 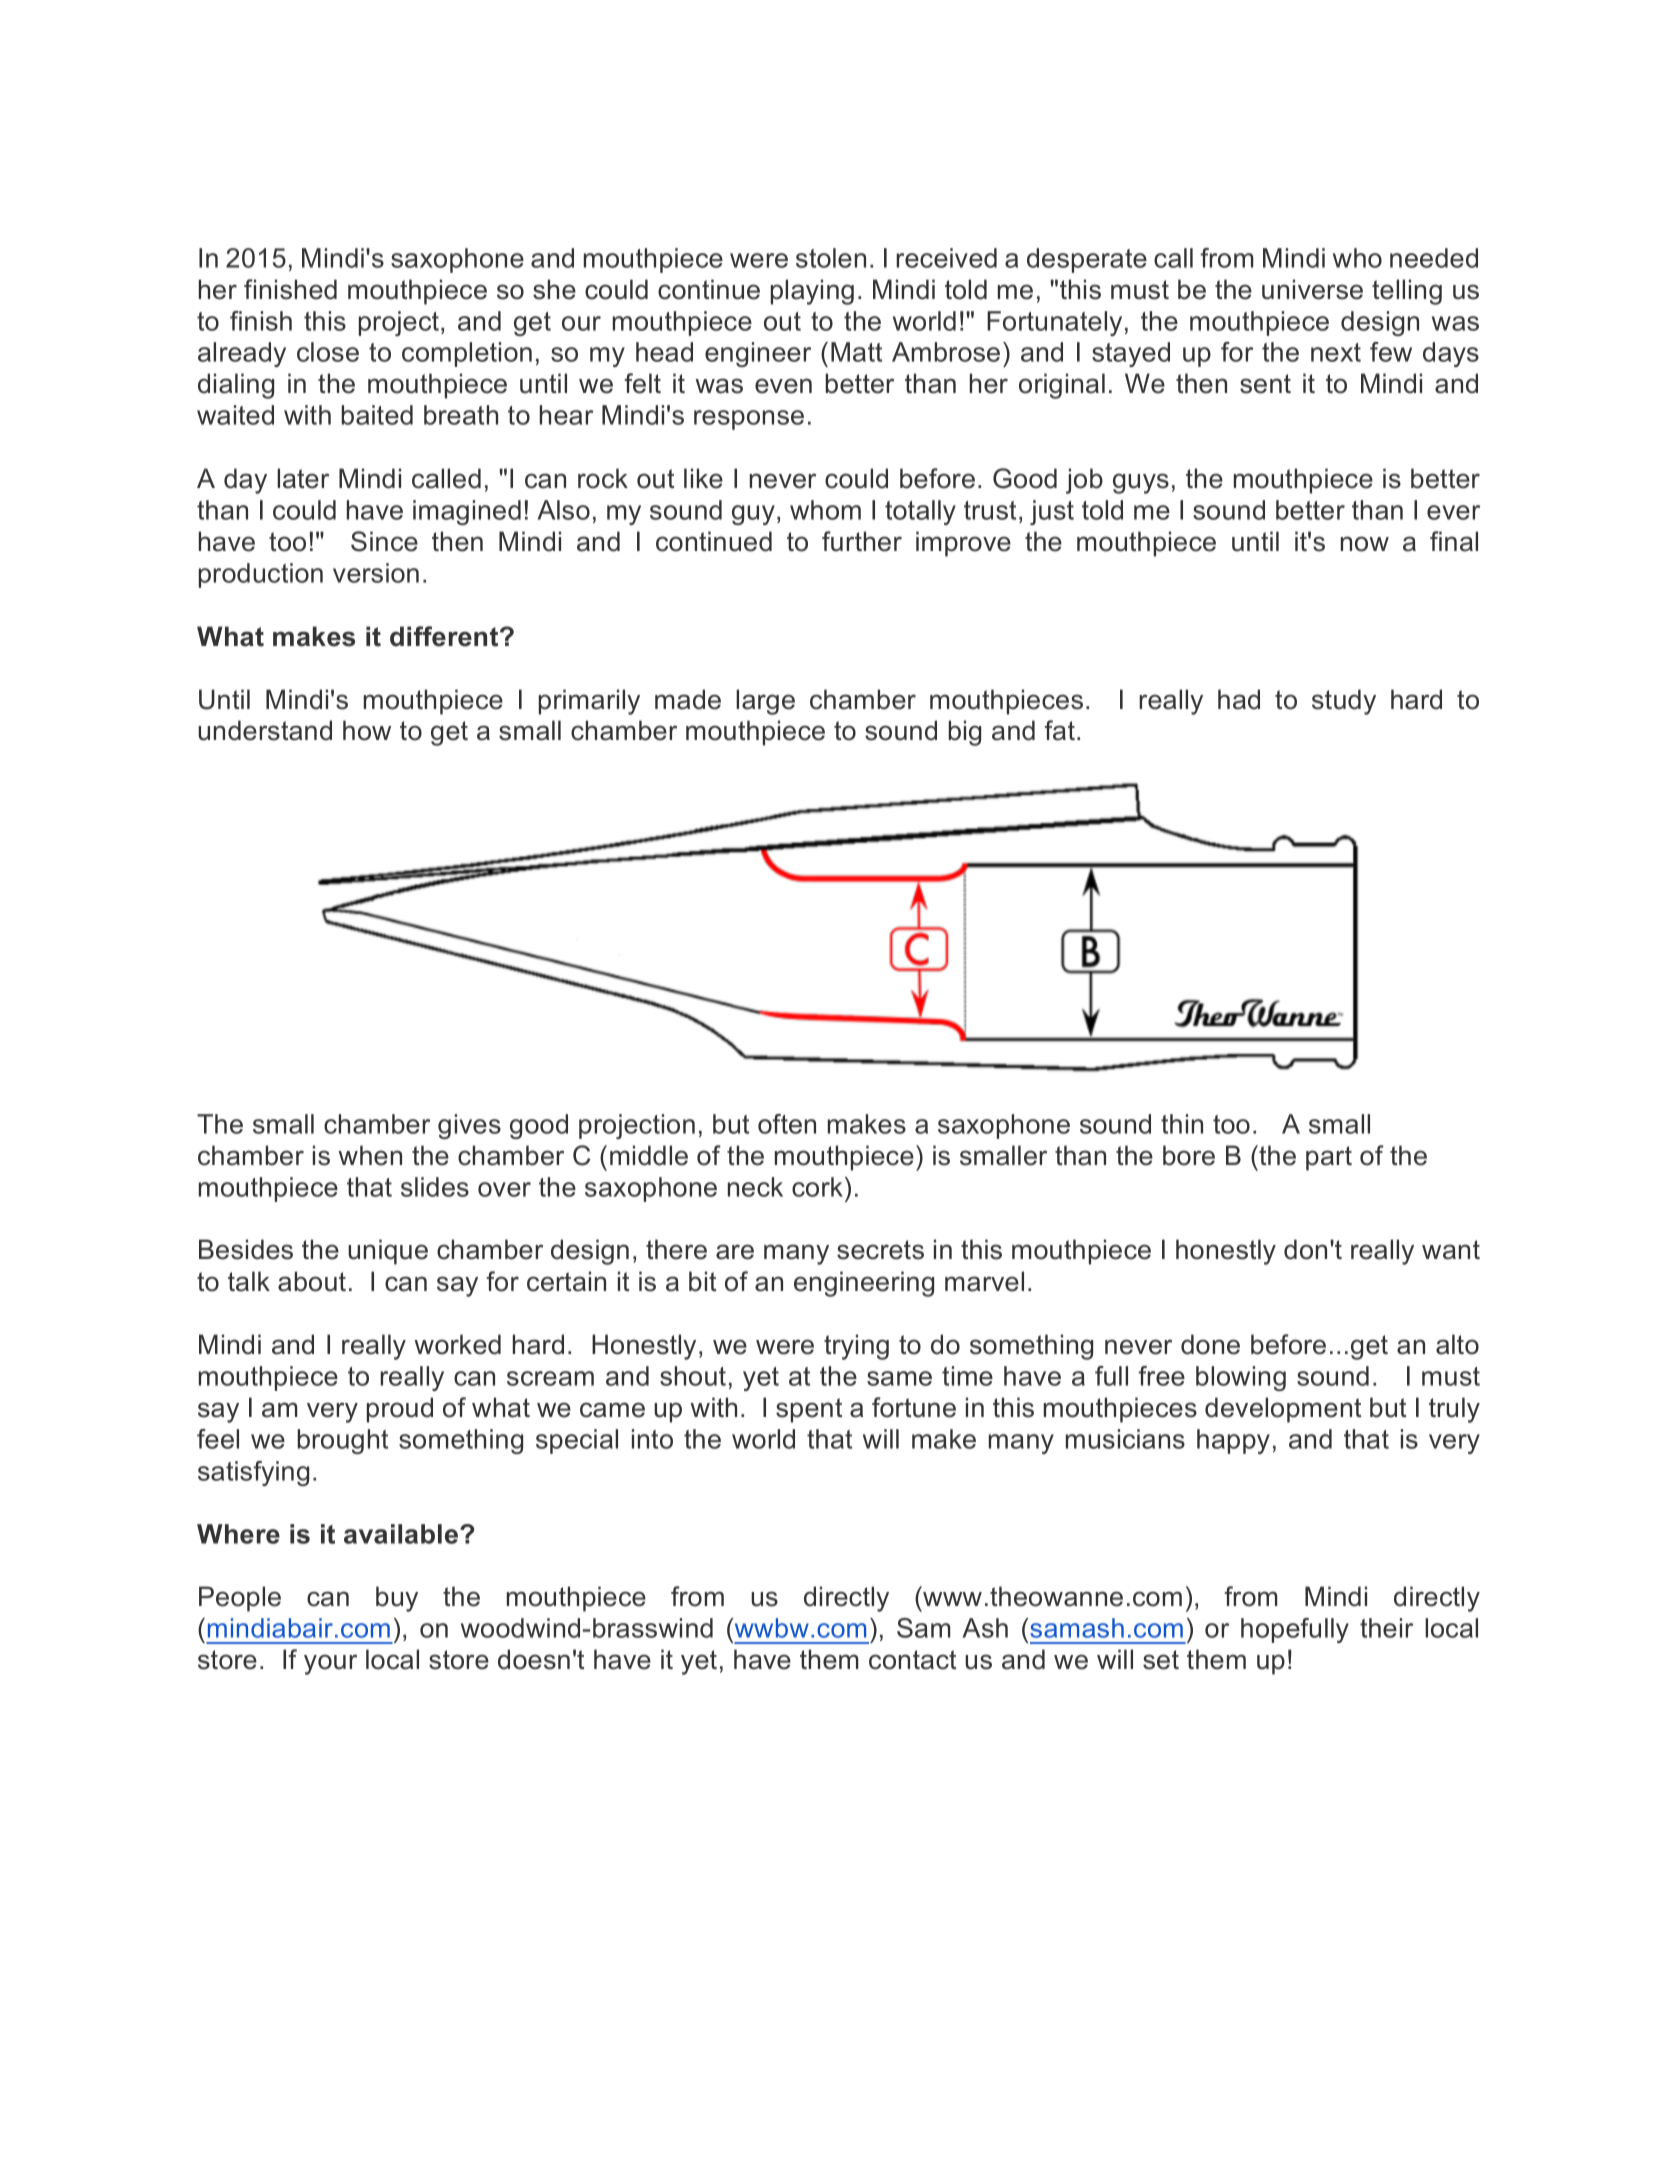 What do you see at coordinates (1329, 1158) in the page?
I see `part` at bounding box center [1329, 1158].
